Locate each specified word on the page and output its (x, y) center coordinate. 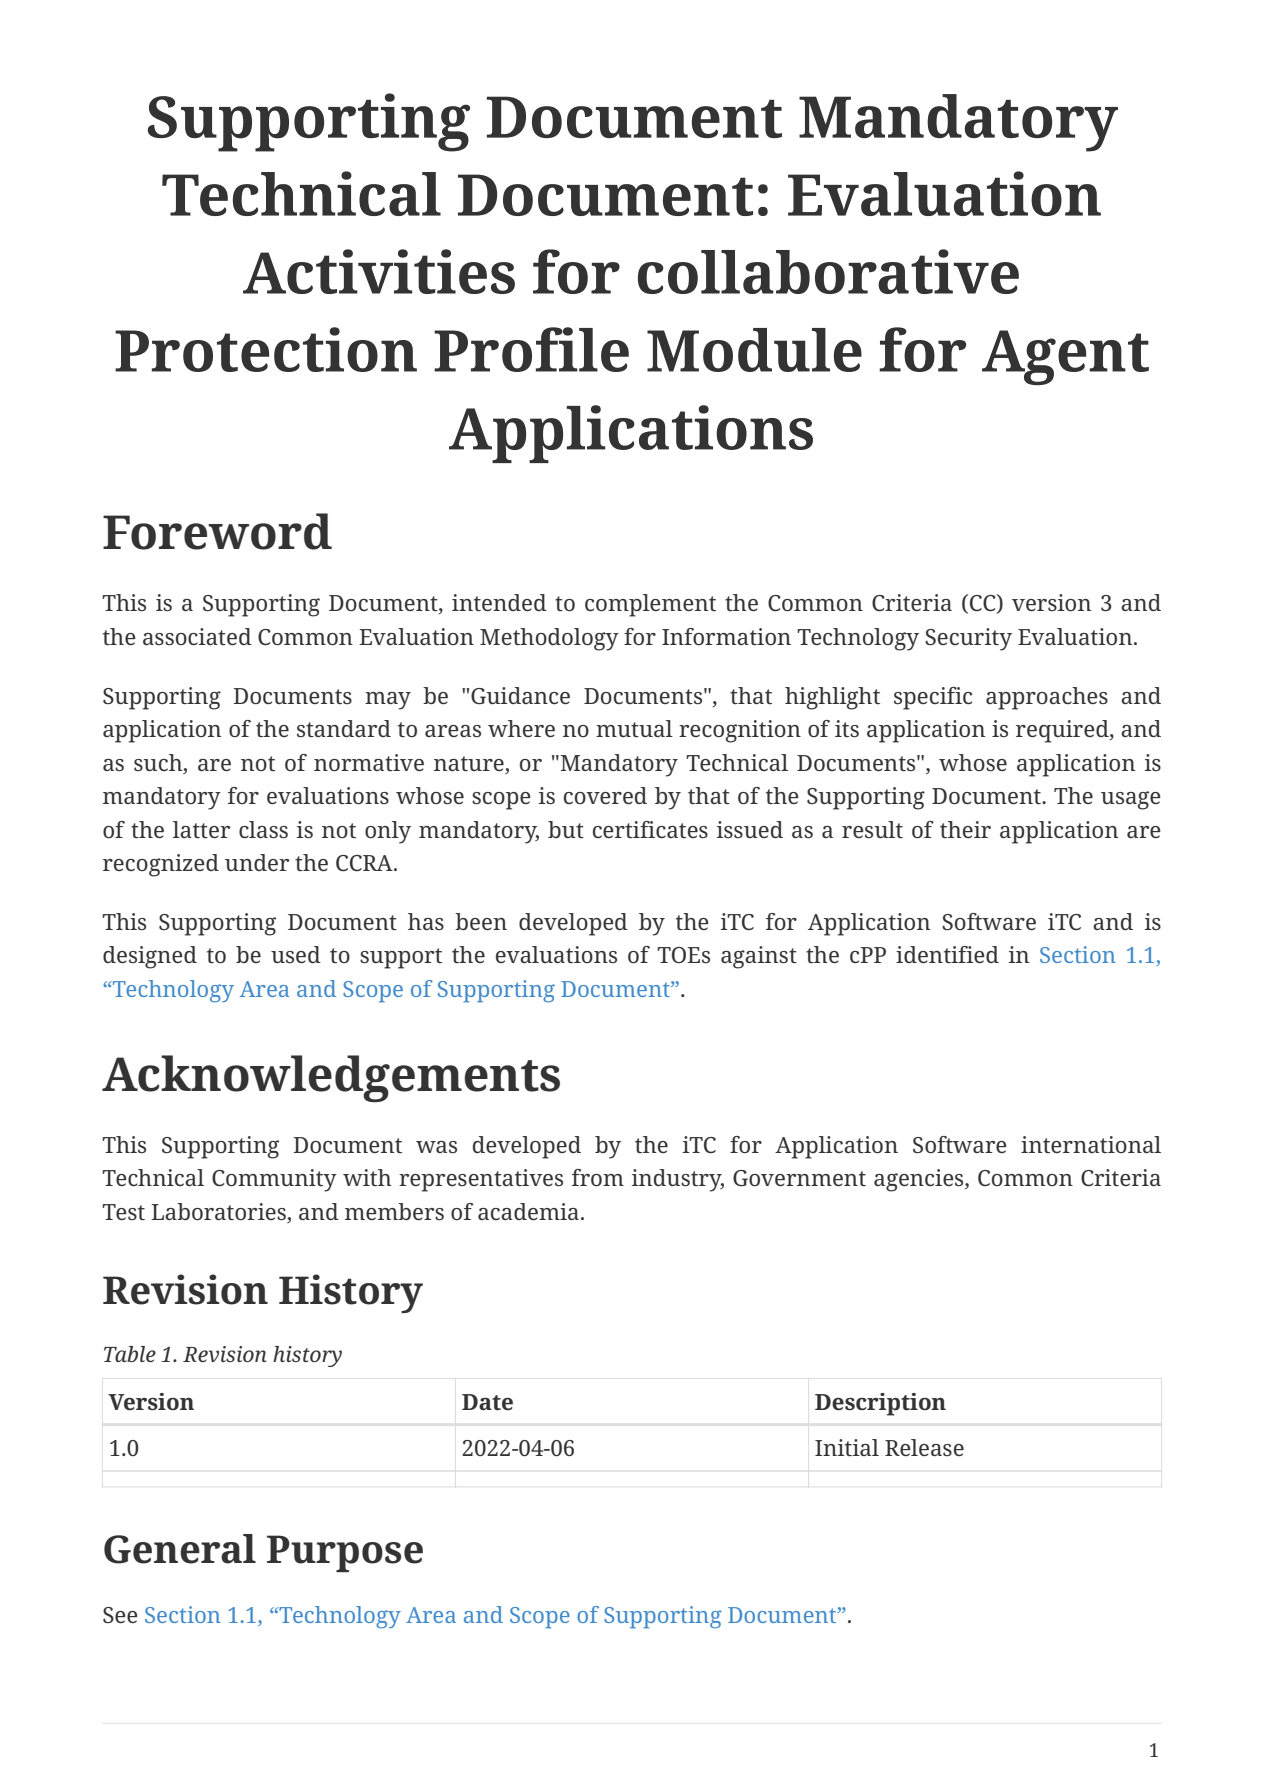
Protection (266, 349)
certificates (650, 829)
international (1091, 1144)
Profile (531, 349)
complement (650, 605)
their (965, 829)
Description (880, 1404)
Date (487, 1402)
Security (968, 639)
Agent (1065, 357)
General (180, 1549)
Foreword (217, 531)
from (598, 1177)
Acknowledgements (331, 1079)
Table (130, 1354)
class (263, 829)
